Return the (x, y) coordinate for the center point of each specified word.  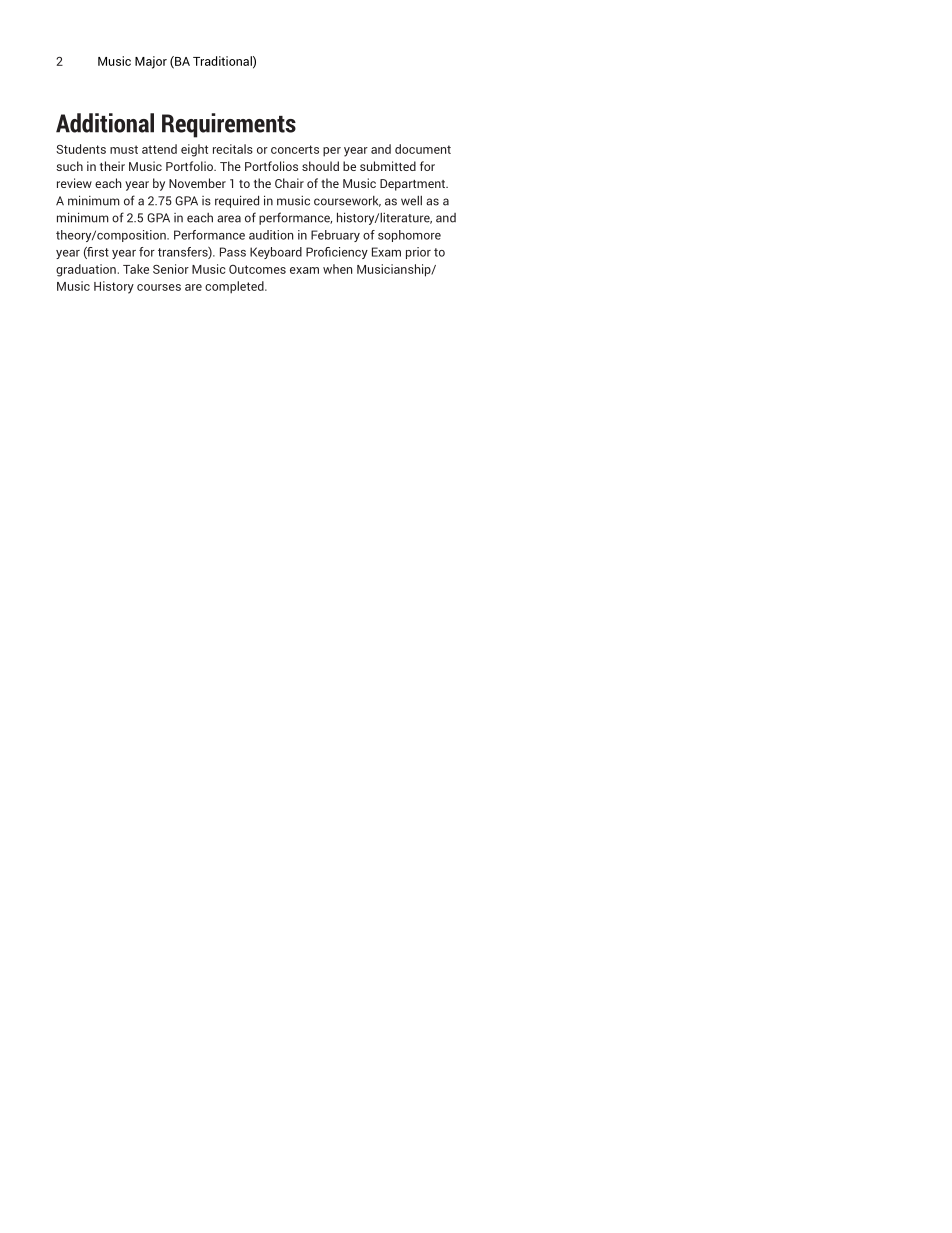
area (229, 219)
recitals (233, 149)
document (423, 149)
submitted (388, 166)
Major (151, 62)
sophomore (409, 236)
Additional (105, 123)
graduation (86, 270)
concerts (295, 149)
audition (271, 235)
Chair (289, 183)
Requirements (229, 125)
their (112, 166)
